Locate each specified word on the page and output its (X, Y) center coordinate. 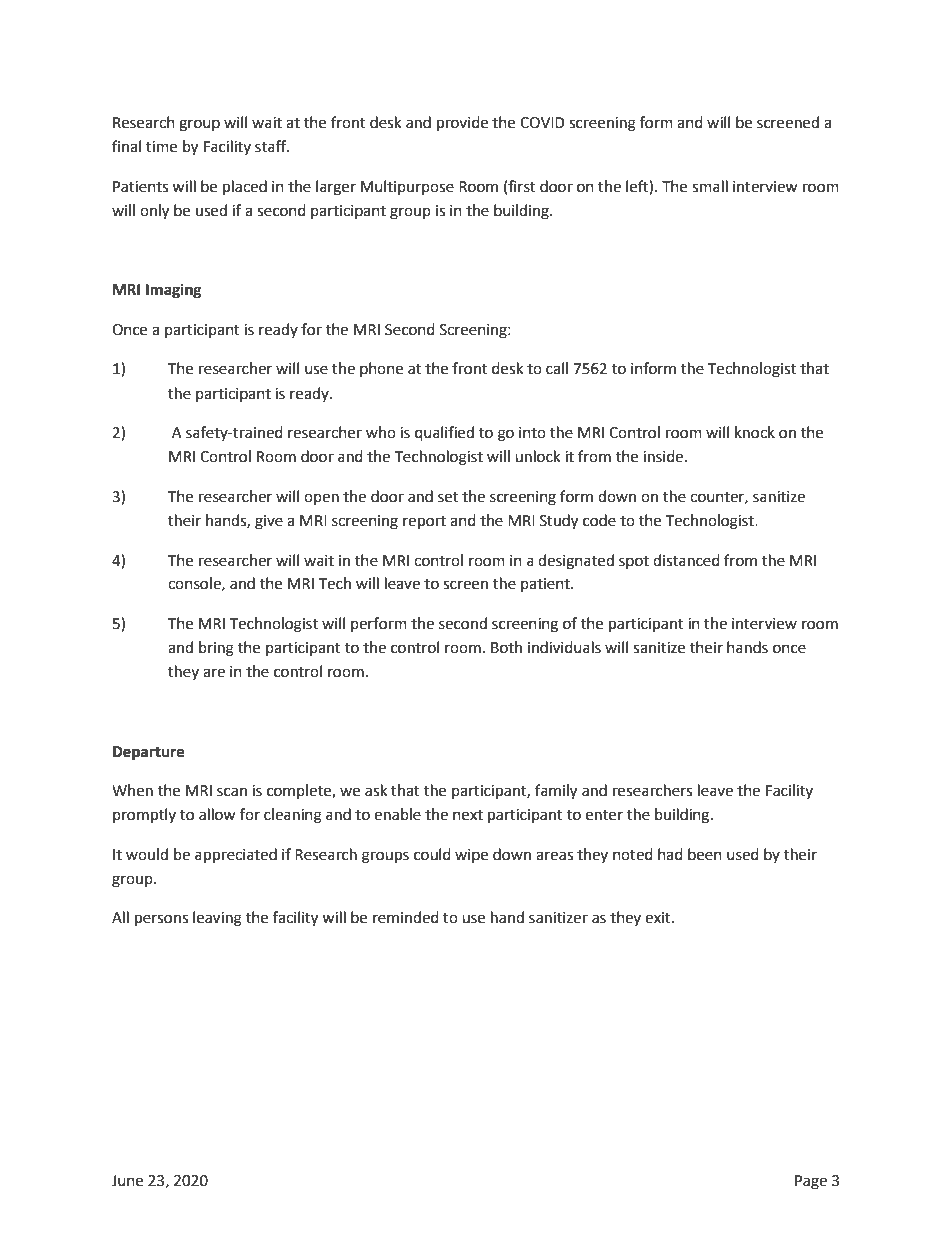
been (705, 854)
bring (216, 649)
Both (506, 647)
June (127, 1181)
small (710, 186)
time (161, 147)
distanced (686, 560)
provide (462, 124)
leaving (217, 919)
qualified (444, 434)
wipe (471, 856)
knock (755, 432)
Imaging (174, 291)
